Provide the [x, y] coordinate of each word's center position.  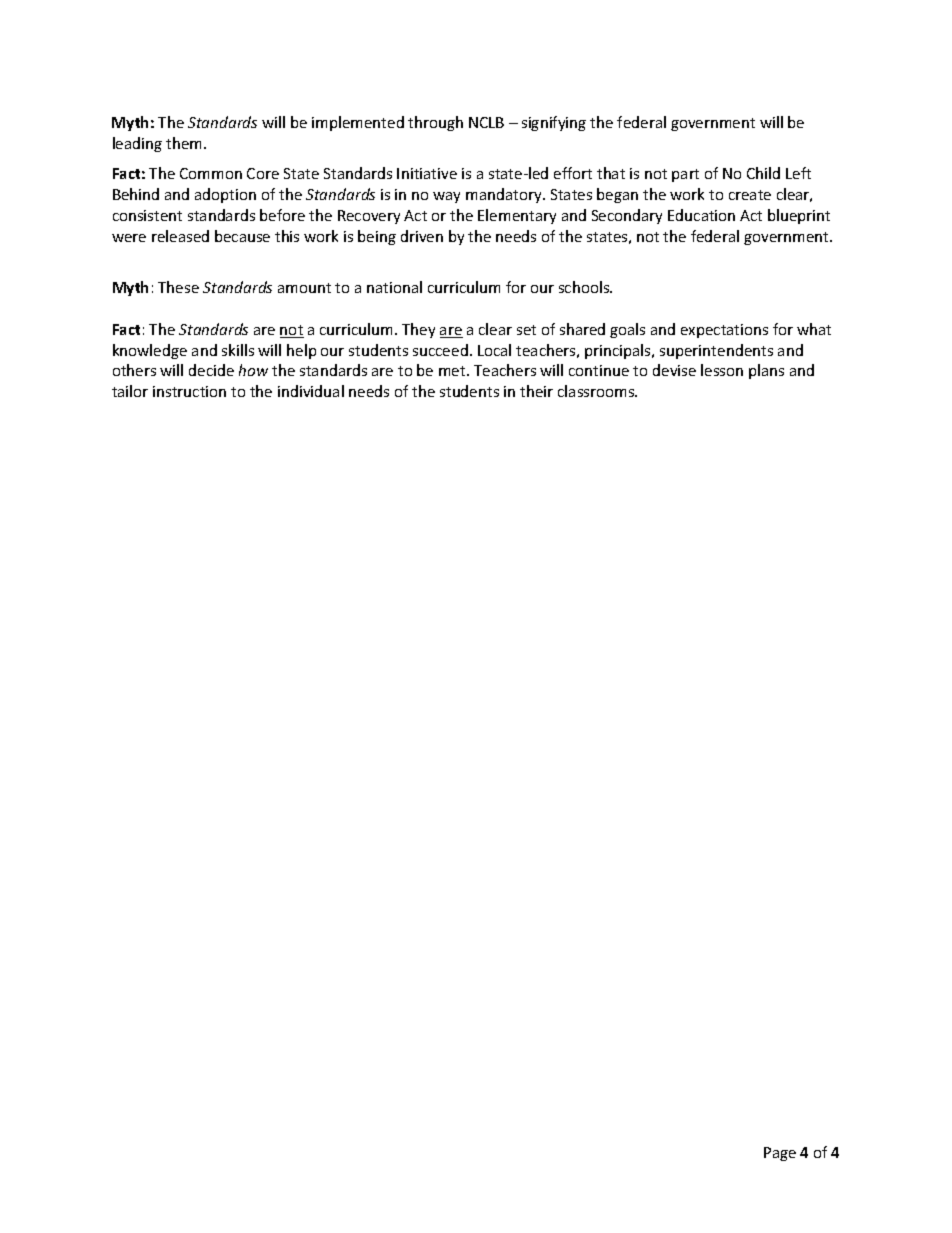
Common [211, 173]
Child [763, 173]
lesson [722, 370]
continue [599, 370]
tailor [130, 391]
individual [311, 391]
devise [674, 370]
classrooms [597, 391]
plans [766, 371]
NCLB [486, 122]
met [453, 371]
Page [780, 1154]
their [536, 391]
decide [211, 370]
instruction [189, 391]
